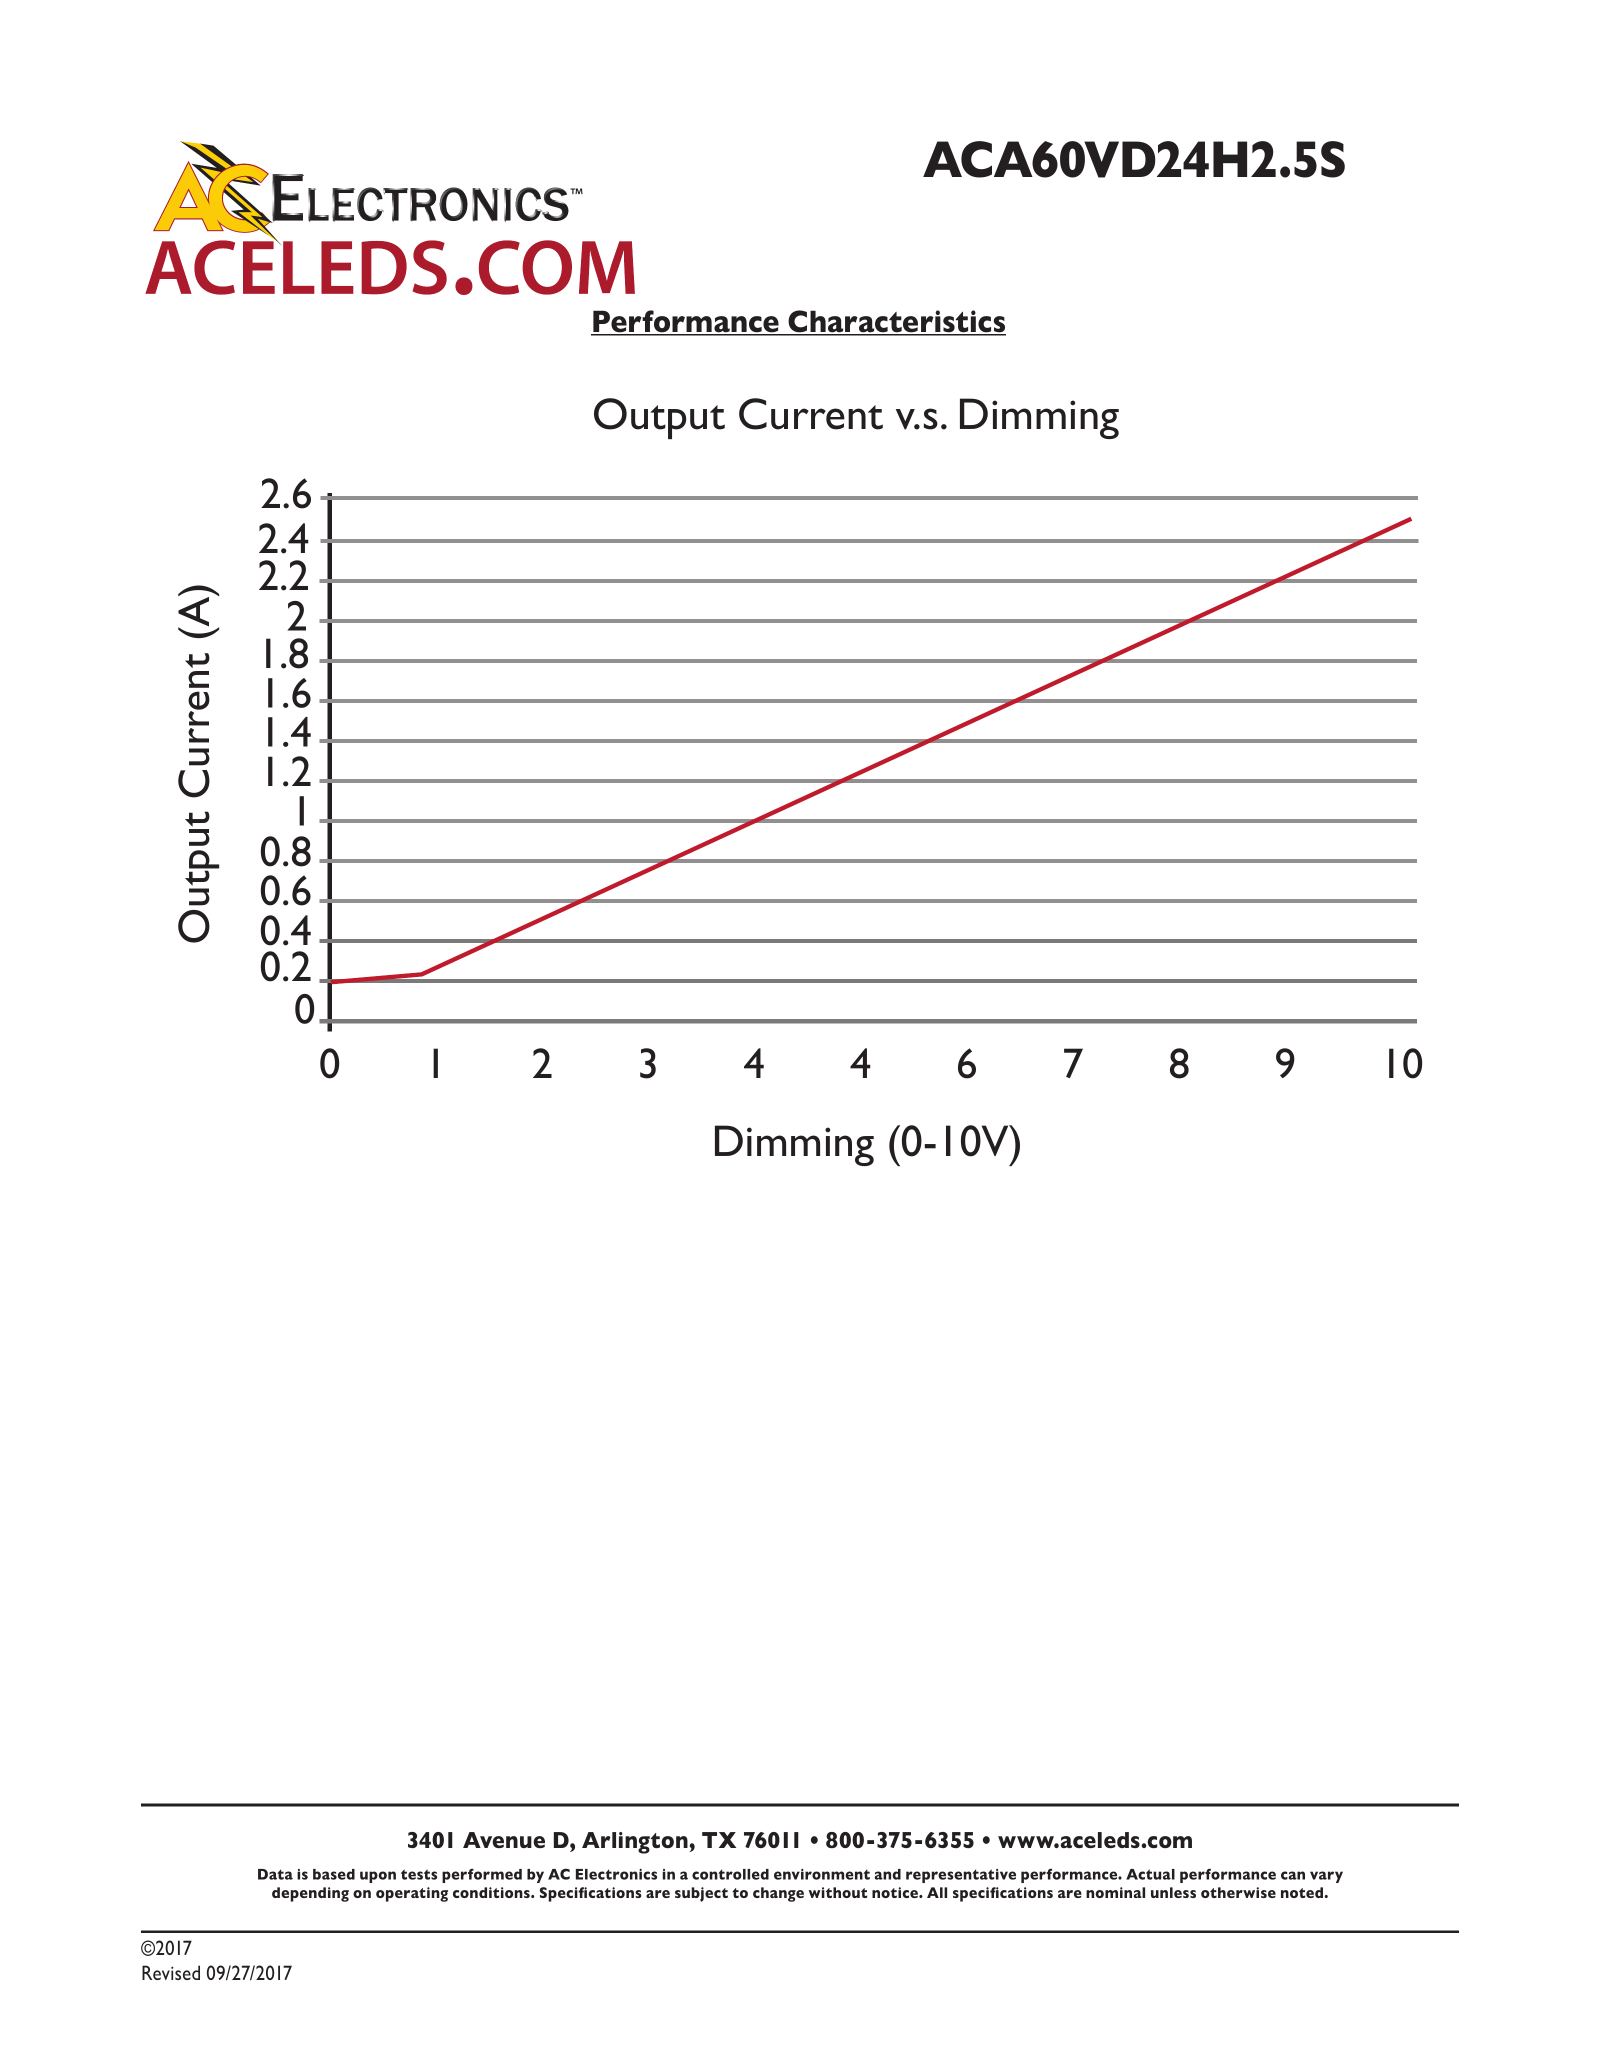 Image resolution: width=1600 pixels, height=2071 pixels. I want to click on can, so click(1293, 1875).
